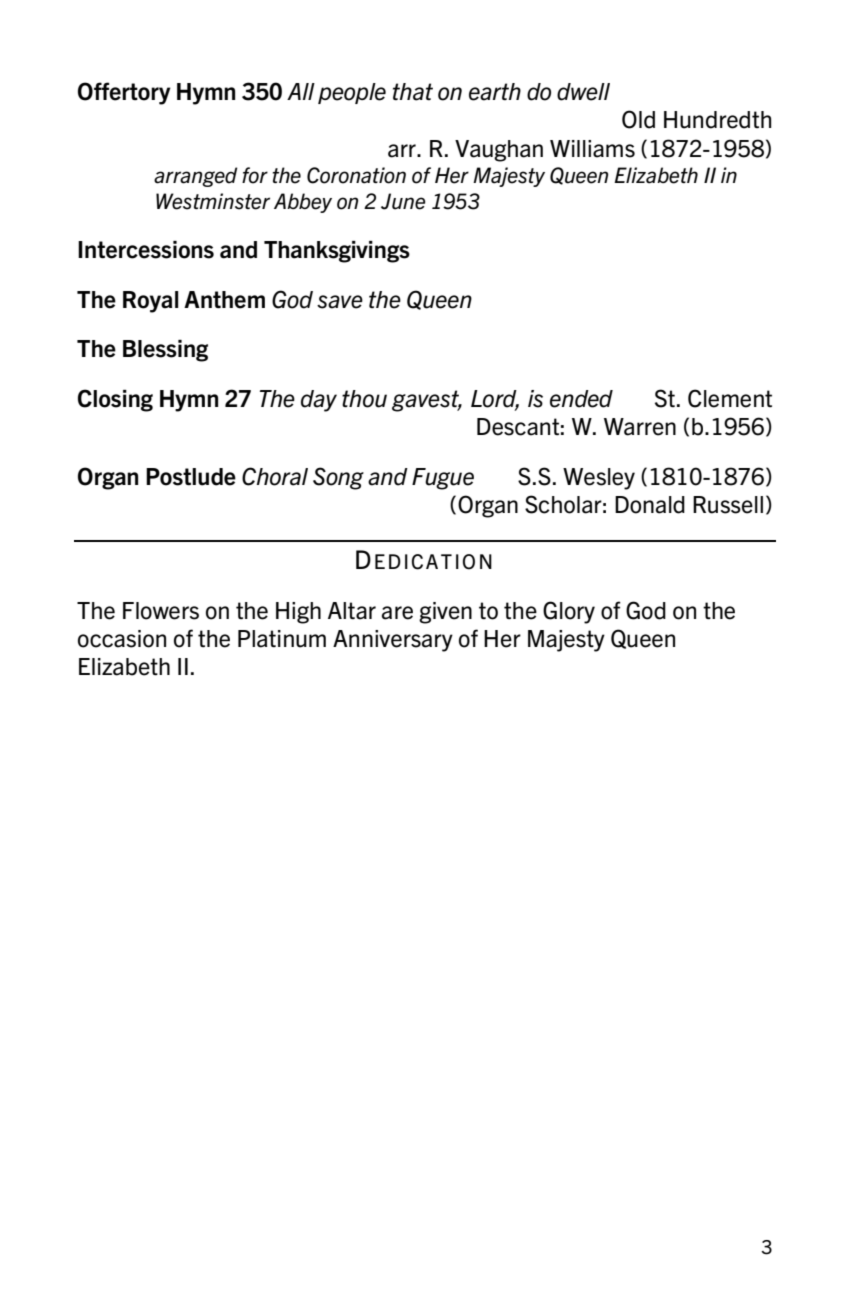 Image resolution: width=850 pixels, height=1313 pixels. Describe the element at coordinates (413, 92) in the document. I see `that` at that location.
